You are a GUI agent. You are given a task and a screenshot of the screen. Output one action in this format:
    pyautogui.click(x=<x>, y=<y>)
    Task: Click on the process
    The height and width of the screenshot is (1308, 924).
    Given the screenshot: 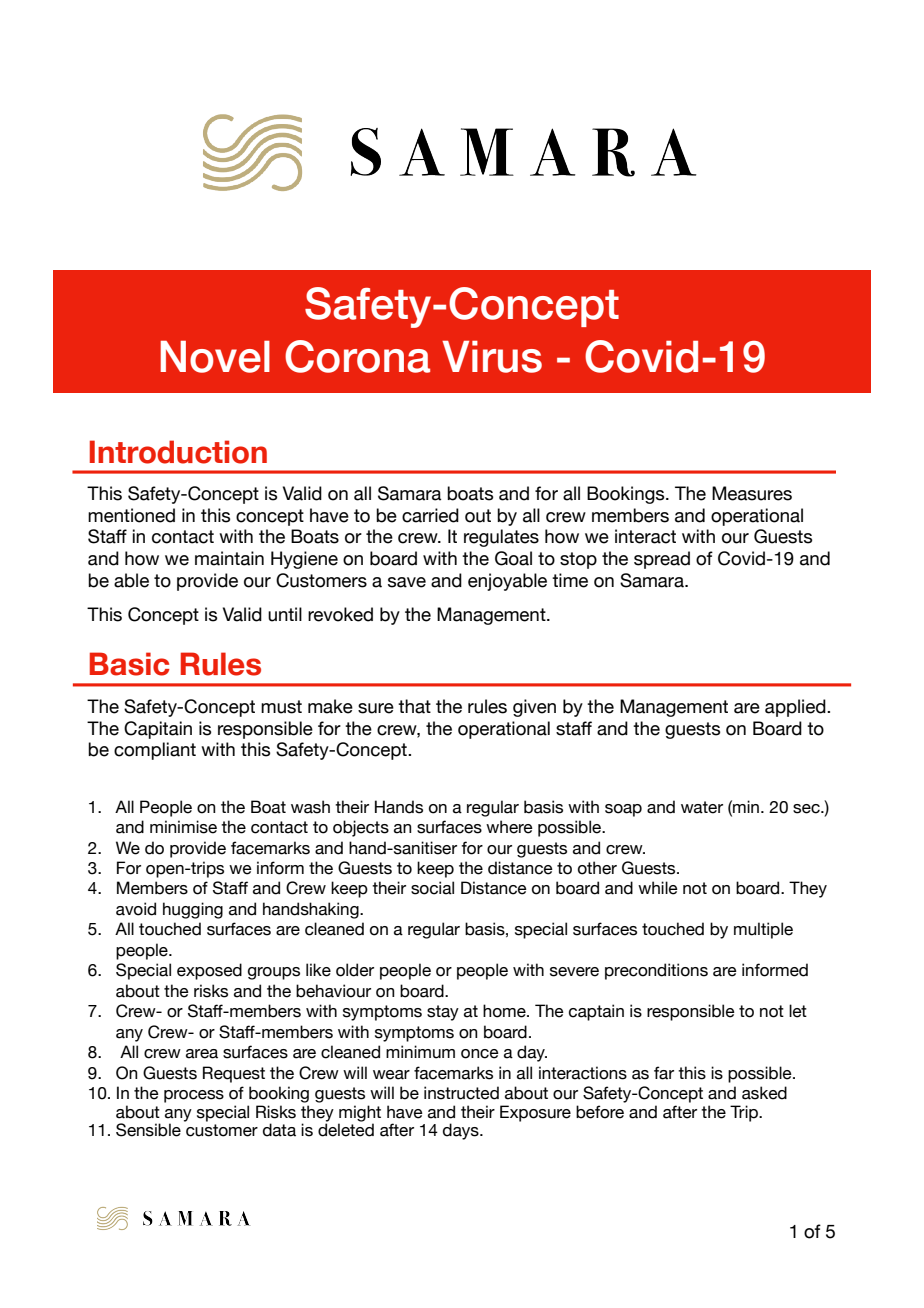 What is the action you would take?
    pyautogui.click(x=194, y=1096)
